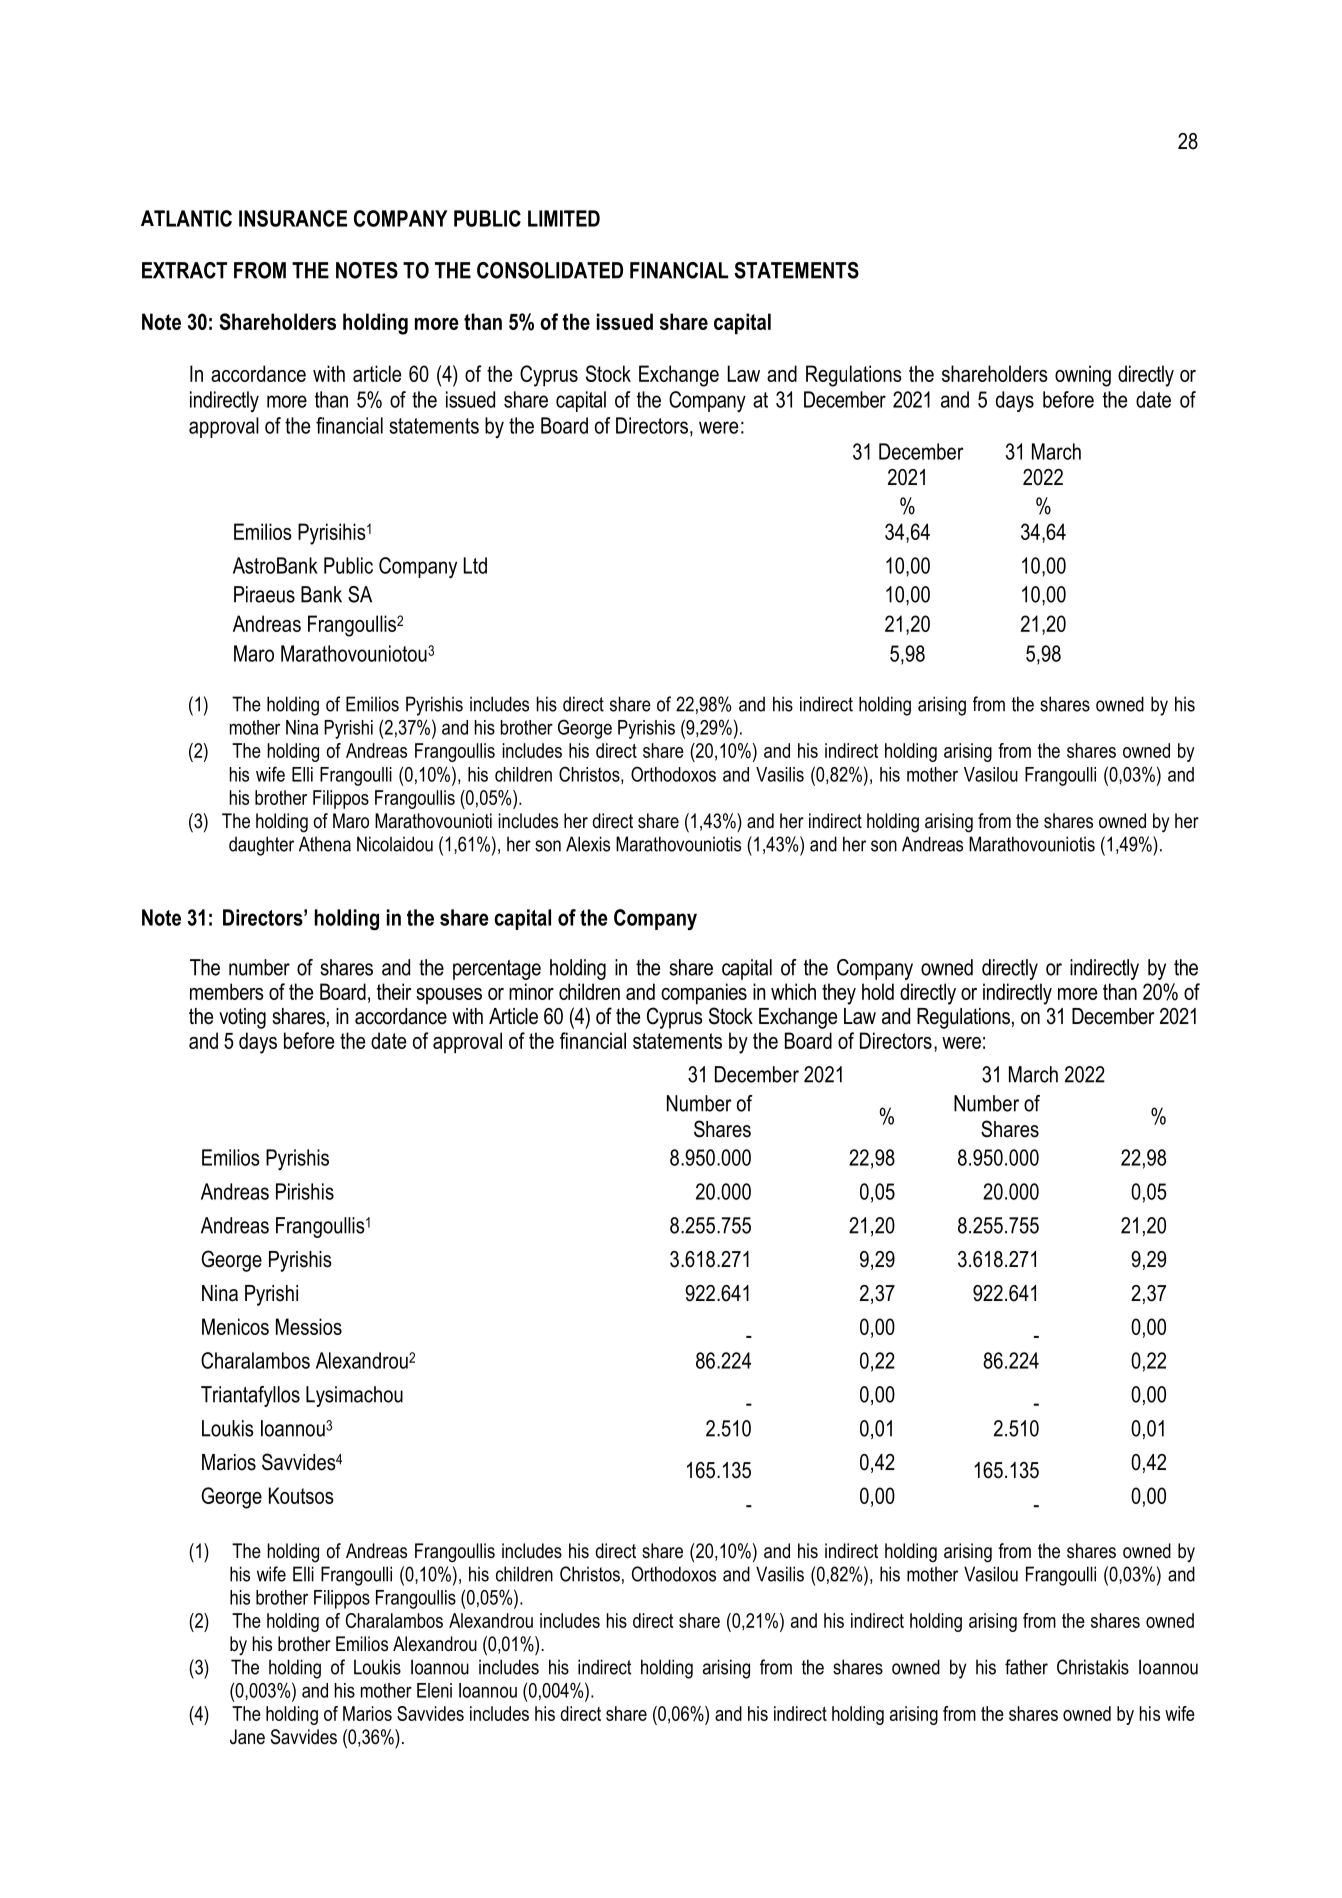  I want to click on Jane, so click(247, 1737).
